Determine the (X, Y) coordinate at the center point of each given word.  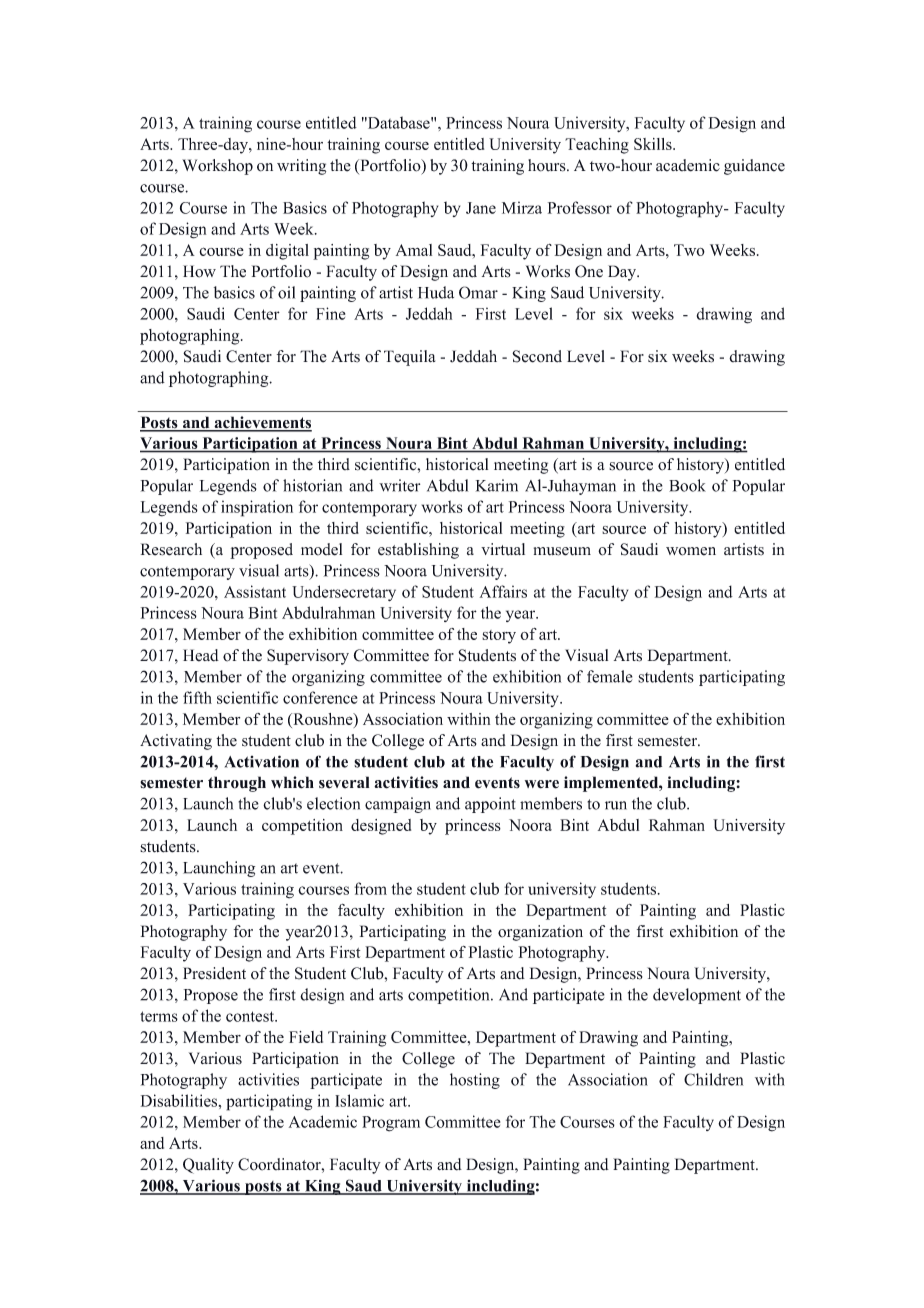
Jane (481, 208)
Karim (497, 485)
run (616, 805)
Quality (208, 1166)
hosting (475, 1081)
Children (713, 1079)
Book (687, 485)
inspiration (257, 508)
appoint (490, 805)
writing (301, 167)
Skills (654, 144)
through (237, 784)
